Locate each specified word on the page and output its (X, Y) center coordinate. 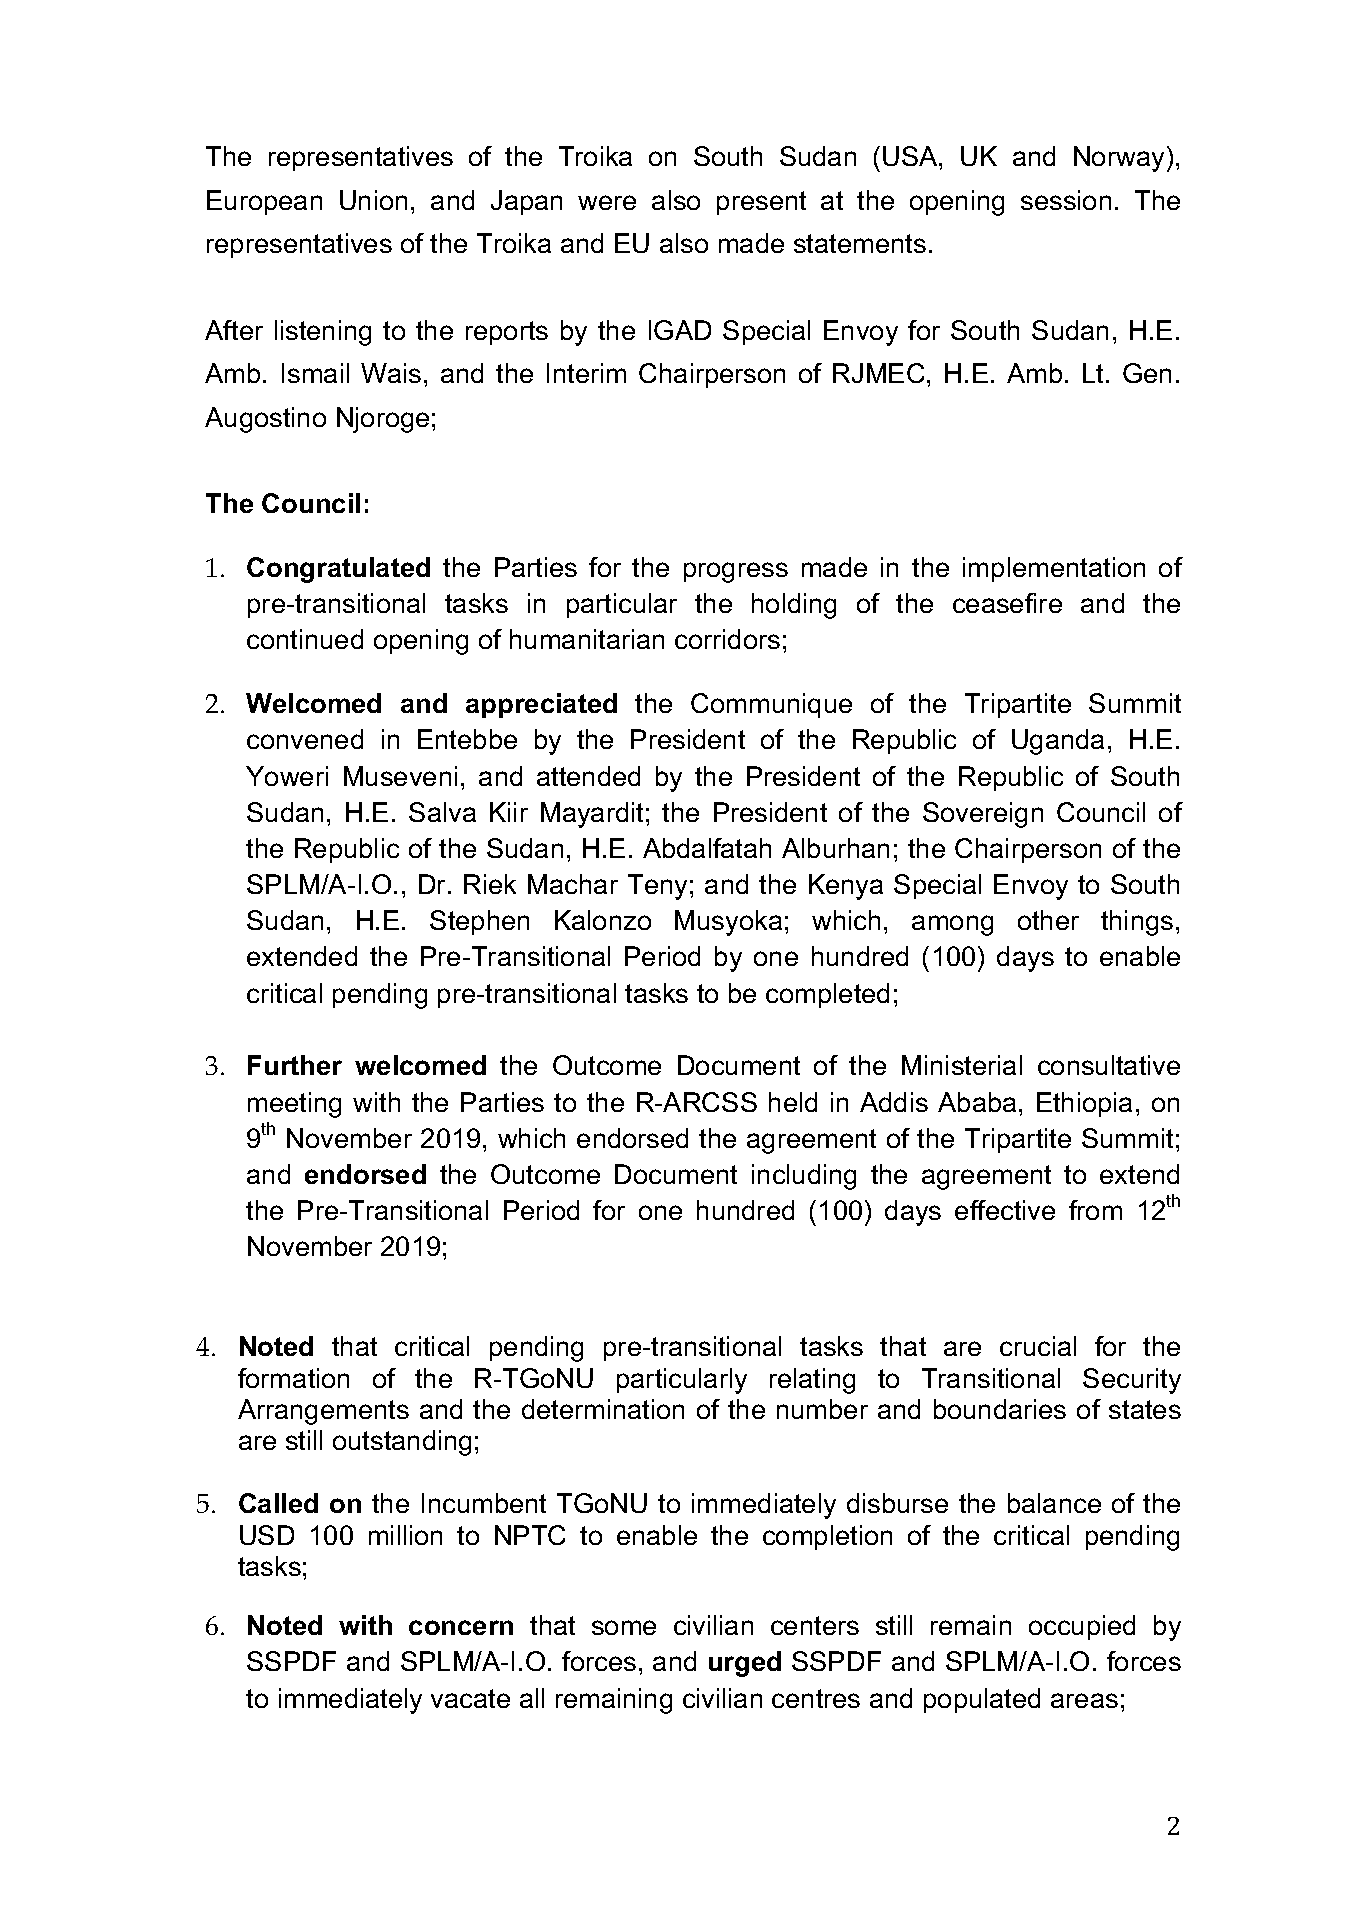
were (607, 202)
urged (745, 1664)
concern (461, 1627)
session (1066, 200)
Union (373, 200)
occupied (1082, 1627)
